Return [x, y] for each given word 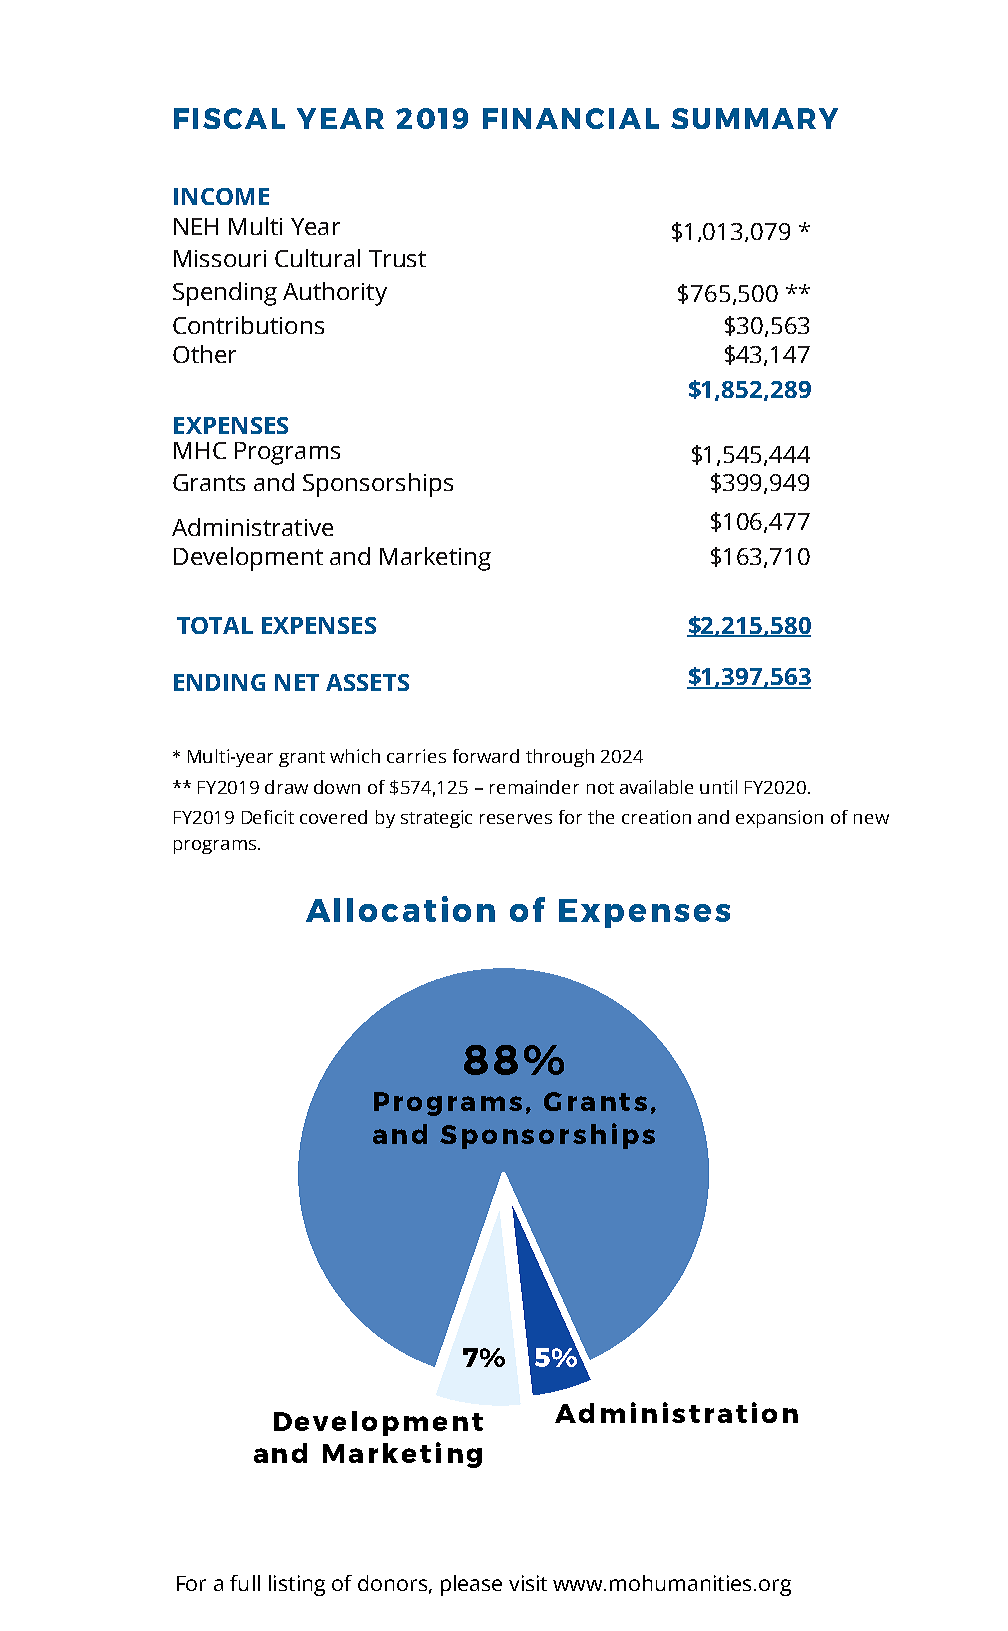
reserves [516, 819]
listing [297, 1585]
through [560, 758]
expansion [779, 819]
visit [528, 1583]
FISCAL [229, 118]
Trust [397, 258]
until [718, 787]
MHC [200, 450]
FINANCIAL [571, 118]
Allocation [400, 909]
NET [297, 682]
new [871, 819]
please [471, 1585]
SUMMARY [754, 118]
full [245, 1583]
